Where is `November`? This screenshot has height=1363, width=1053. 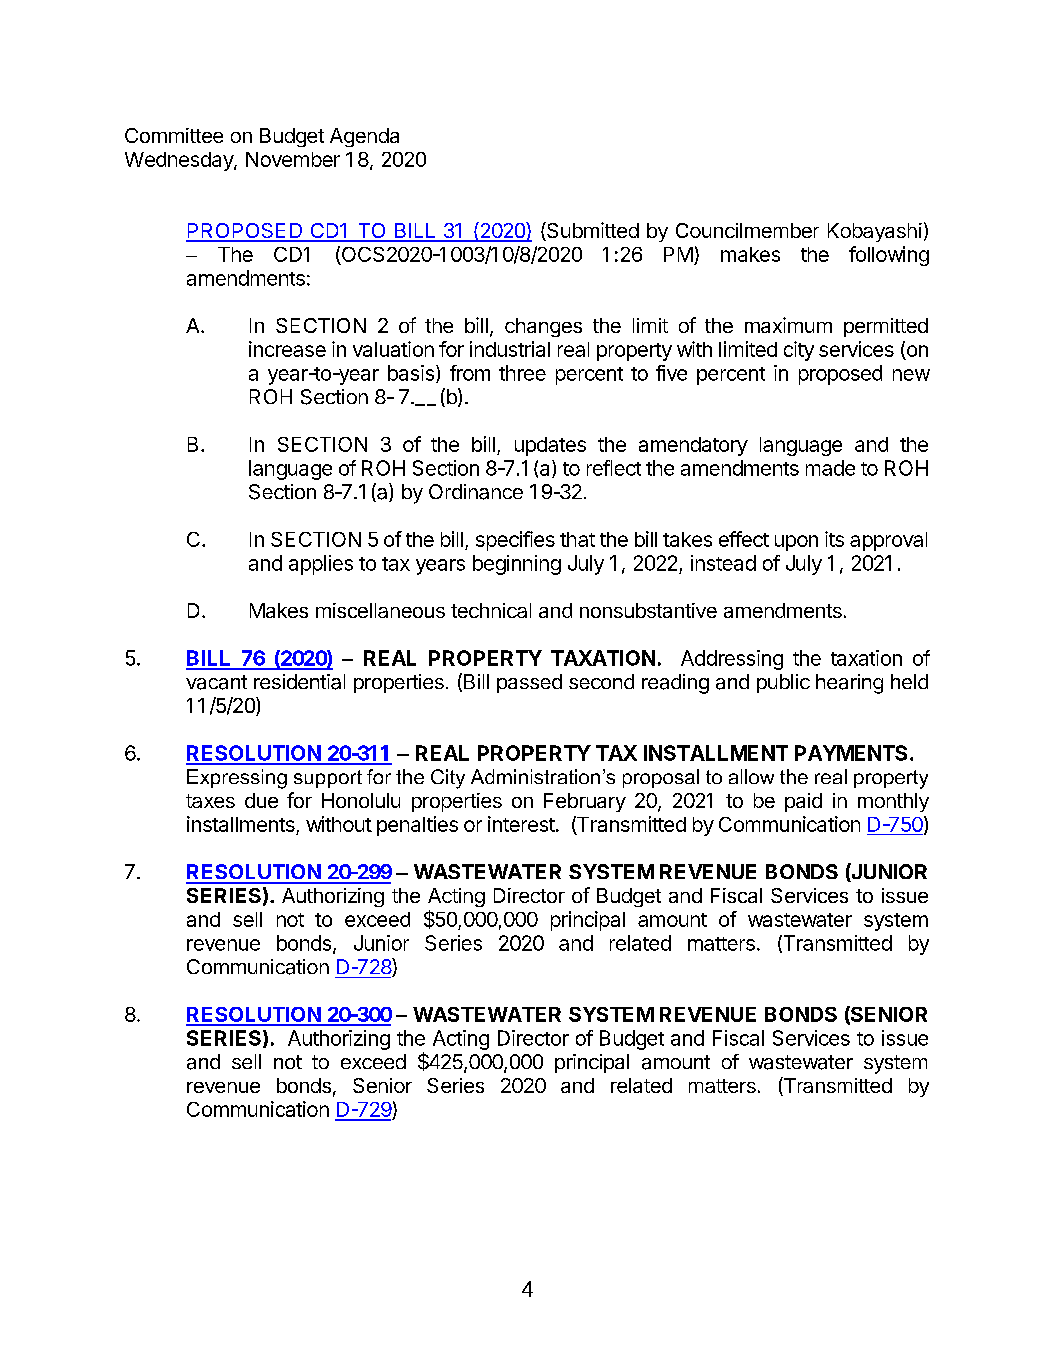 November is located at coordinates (293, 159).
